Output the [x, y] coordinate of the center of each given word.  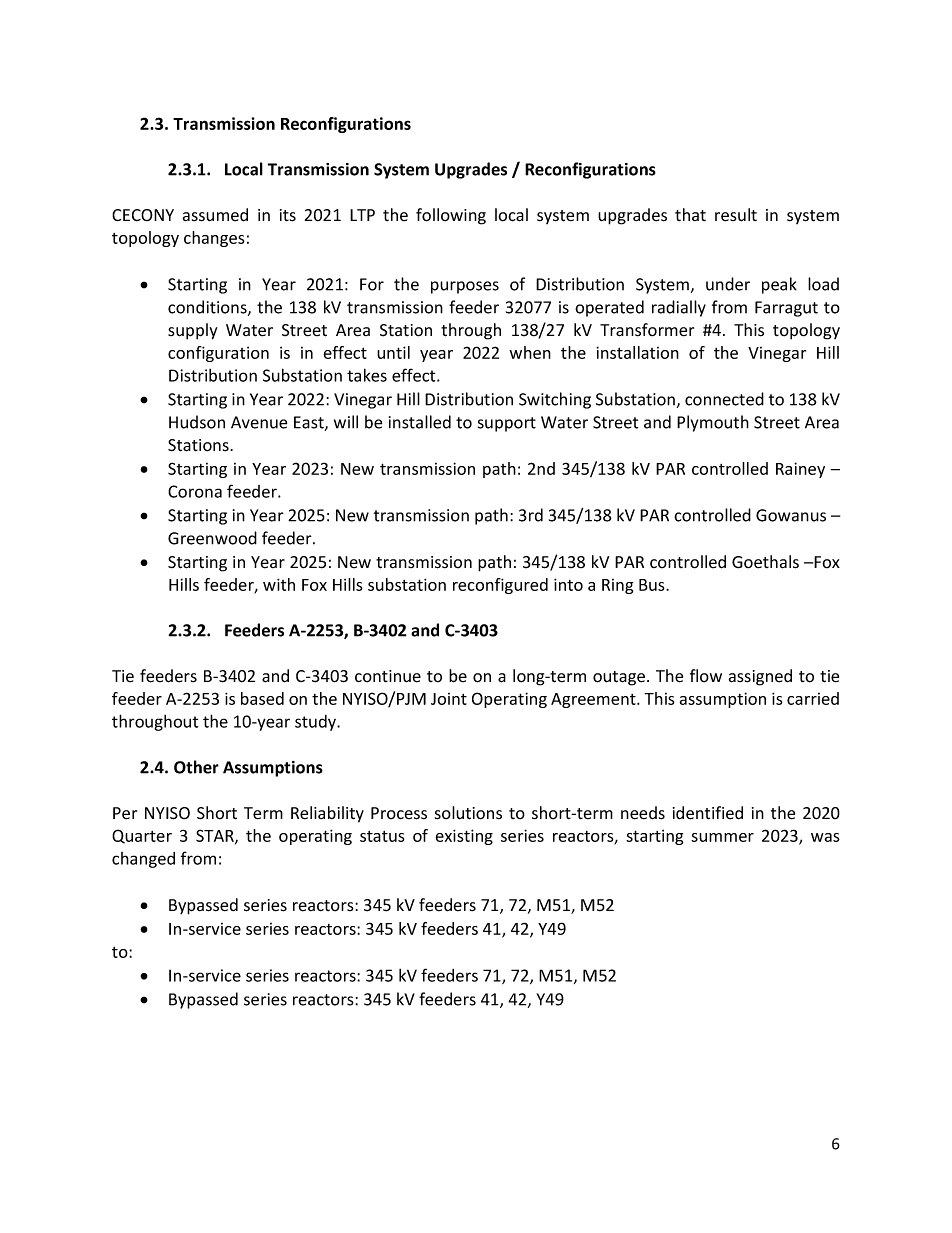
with [279, 584]
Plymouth [713, 423]
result [736, 215]
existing [464, 837]
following [451, 216]
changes [214, 239]
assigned [760, 677]
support [507, 424]
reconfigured [500, 586]
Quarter [142, 836]
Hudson [197, 422]
